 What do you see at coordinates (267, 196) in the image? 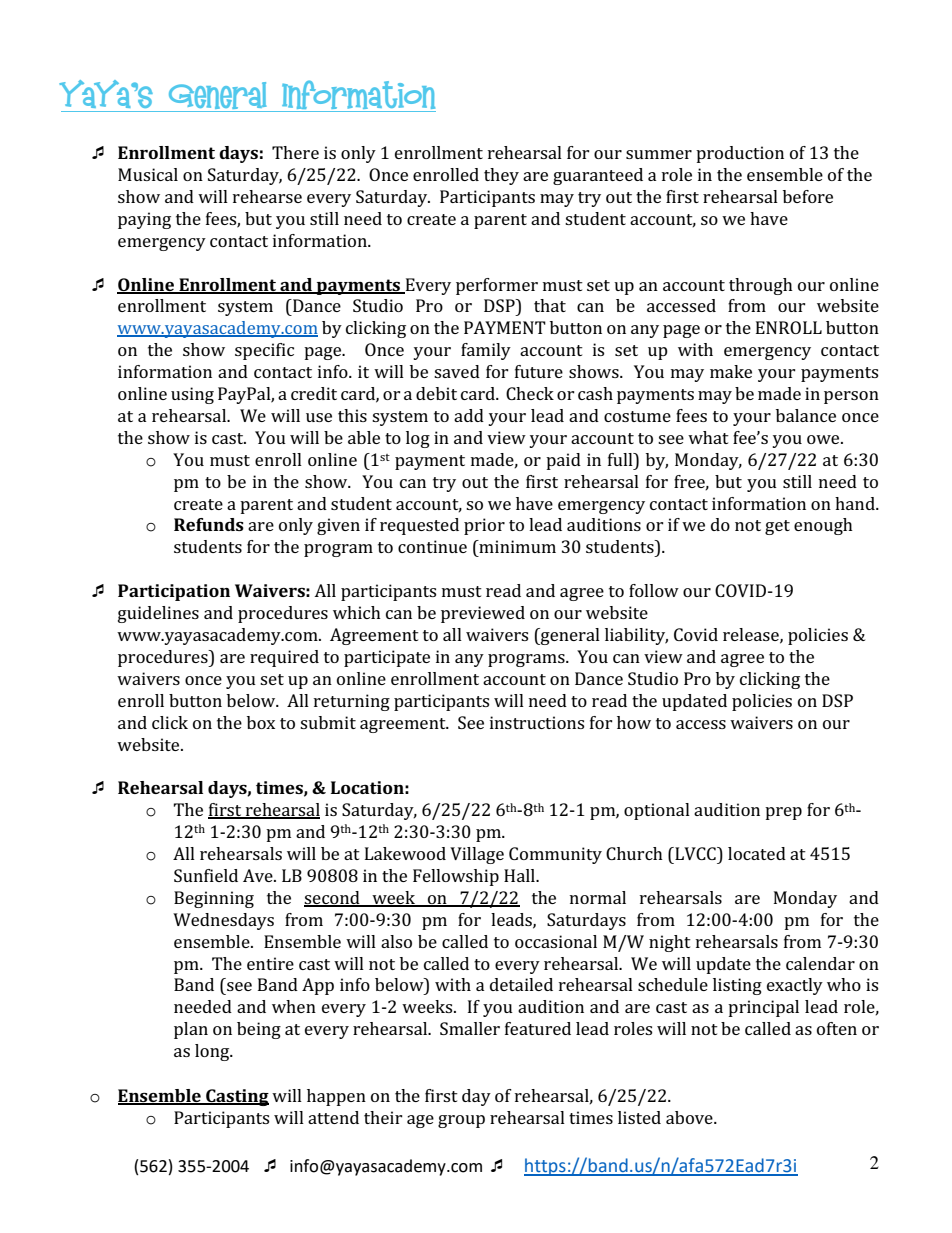
I see `rehearse` at bounding box center [267, 196].
